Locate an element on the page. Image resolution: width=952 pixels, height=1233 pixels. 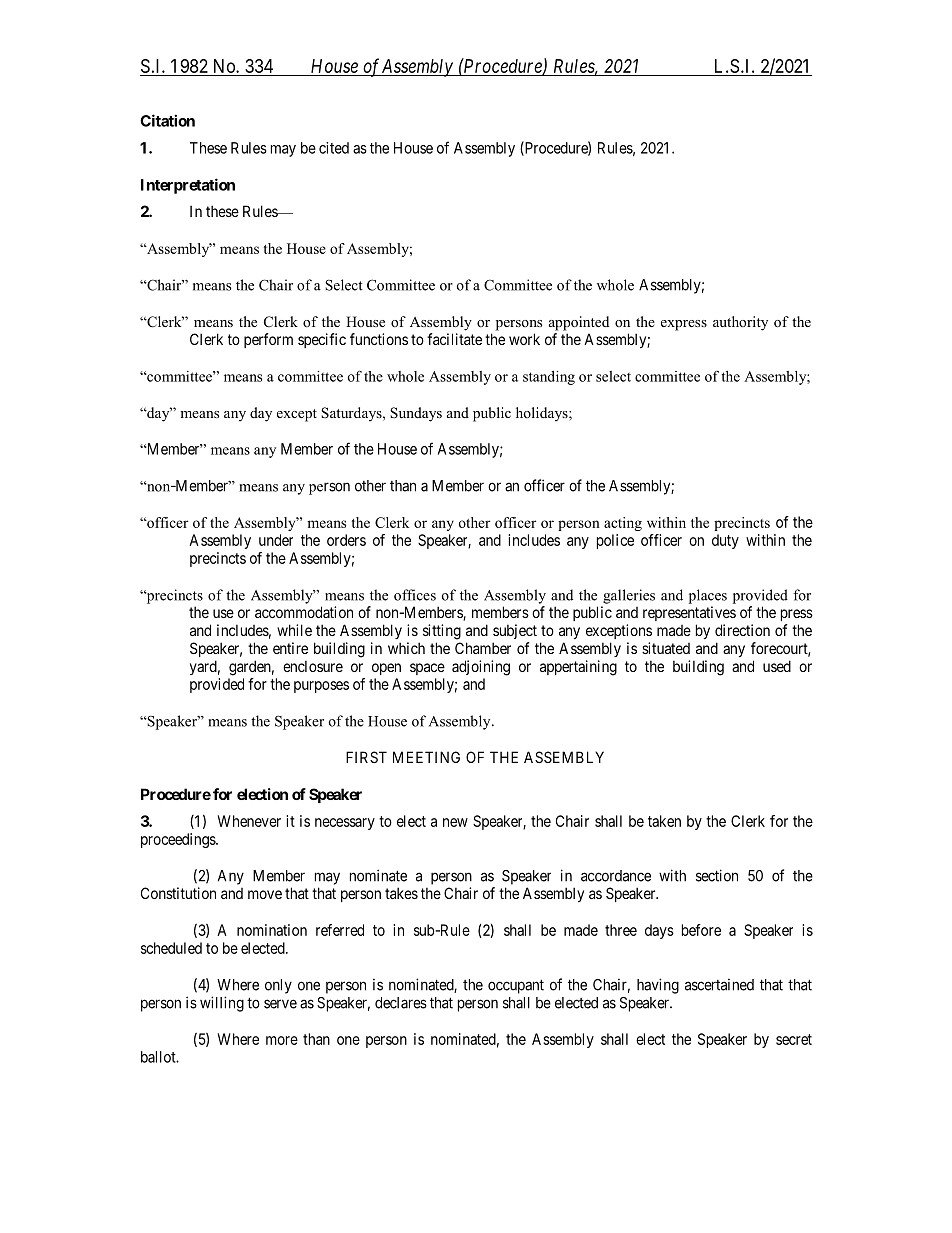
occupant is located at coordinates (516, 986).
